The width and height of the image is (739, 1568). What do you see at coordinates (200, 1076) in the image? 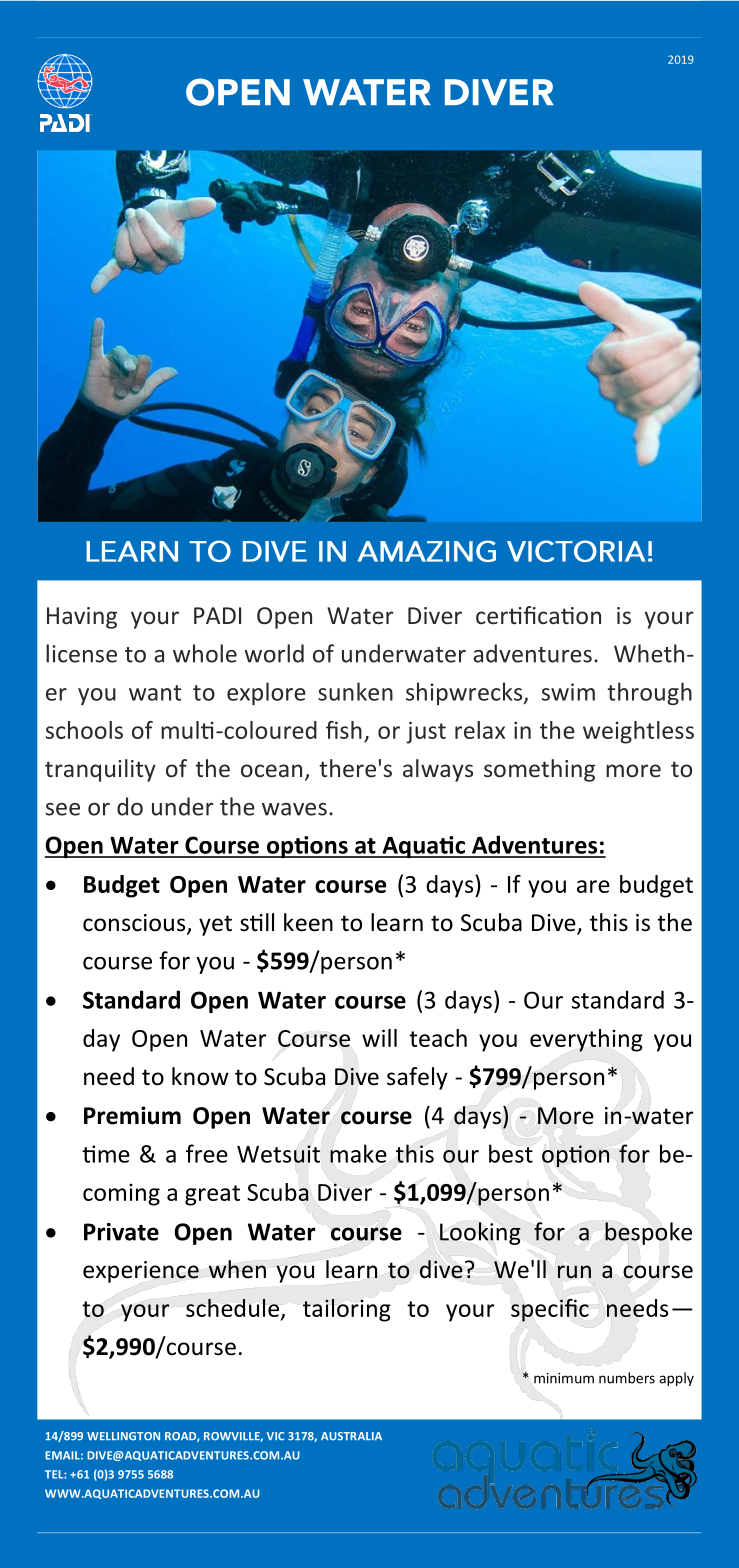
I see `know` at bounding box center [200, 1076].
